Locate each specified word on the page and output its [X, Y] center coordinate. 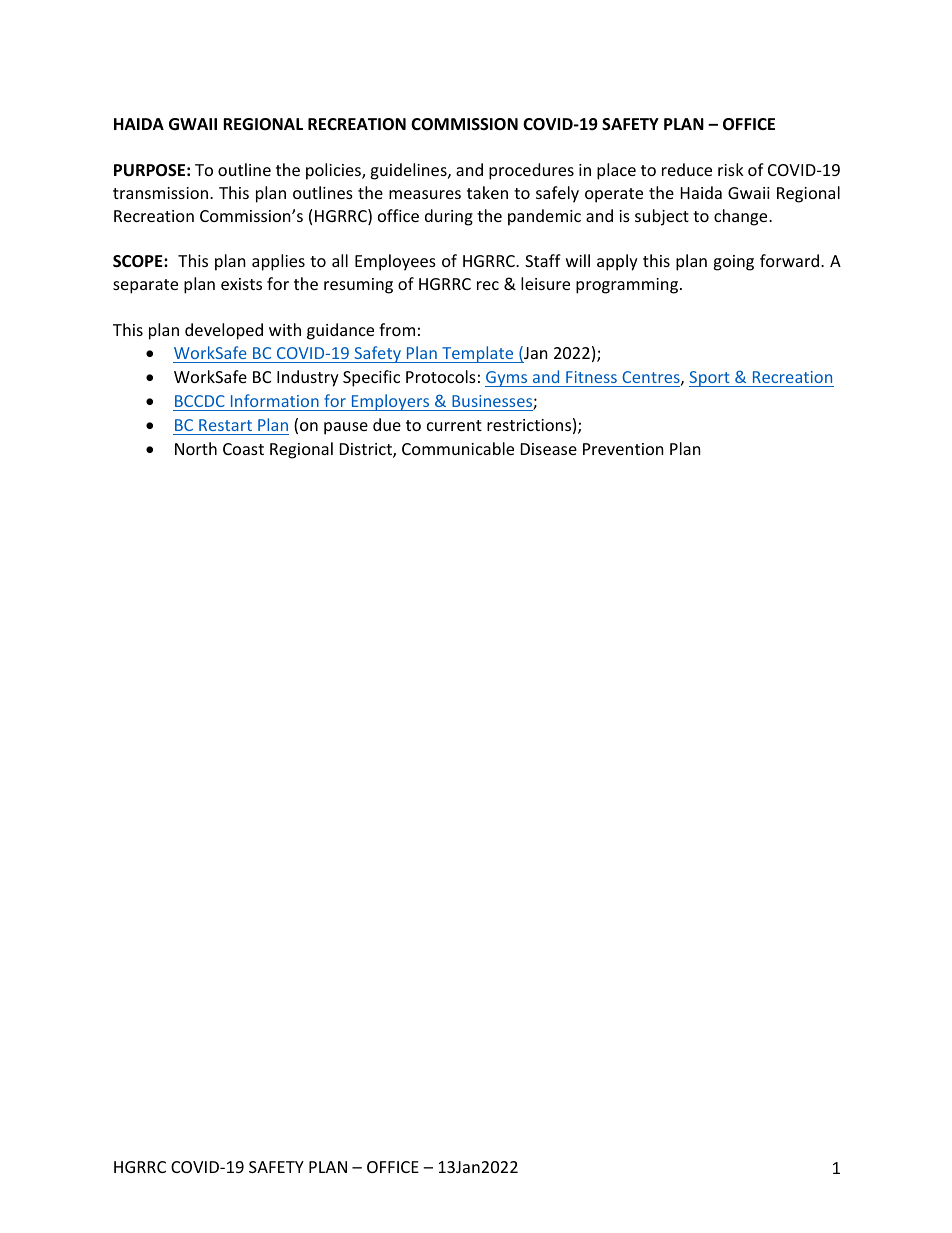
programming [627, 286]
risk [731, 169]
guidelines [409, 171]
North [196, 448]
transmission [162, 193]
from [397, 329]
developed [224, 331]
